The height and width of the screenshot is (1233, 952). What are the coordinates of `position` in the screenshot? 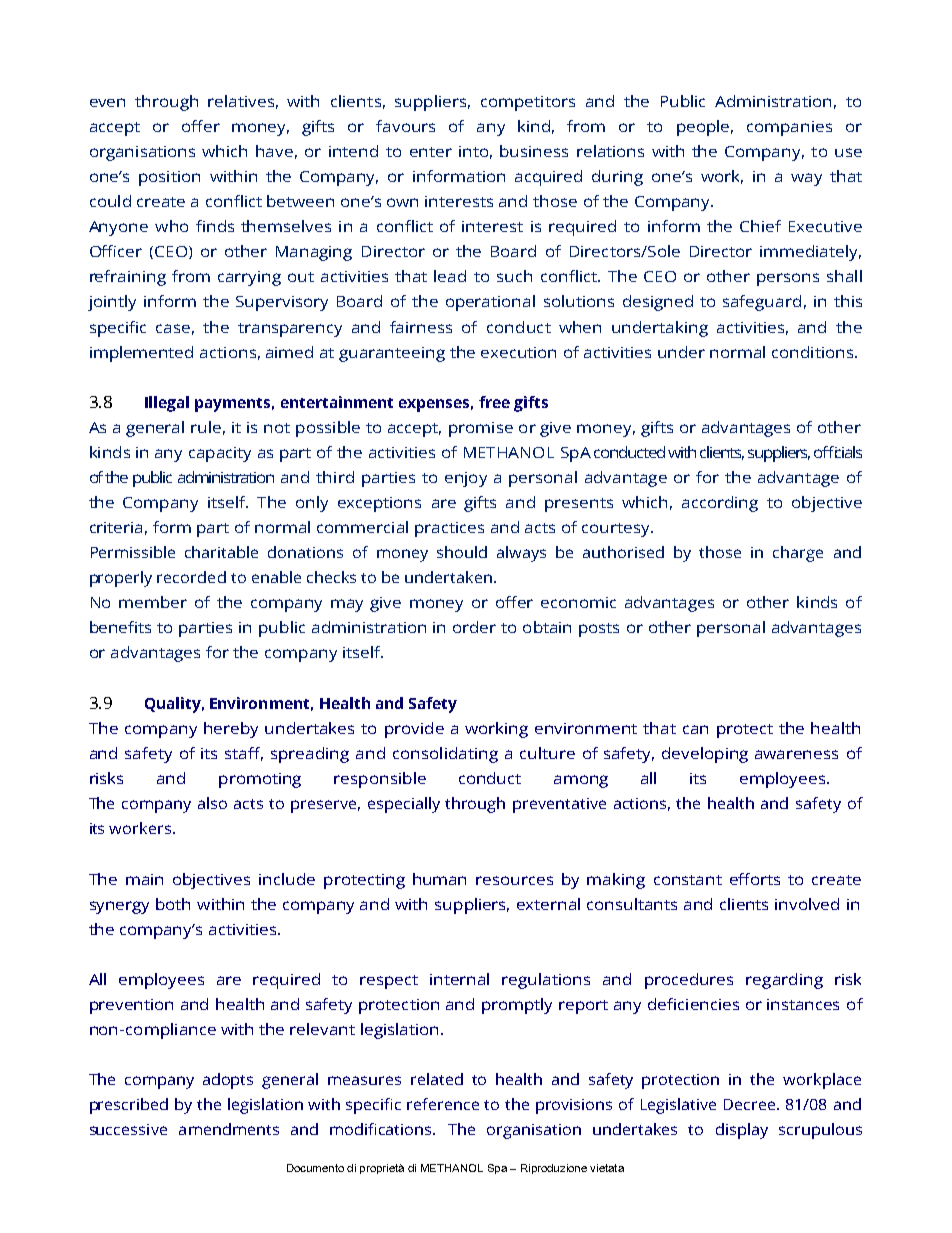 It's located at (169, 178).
